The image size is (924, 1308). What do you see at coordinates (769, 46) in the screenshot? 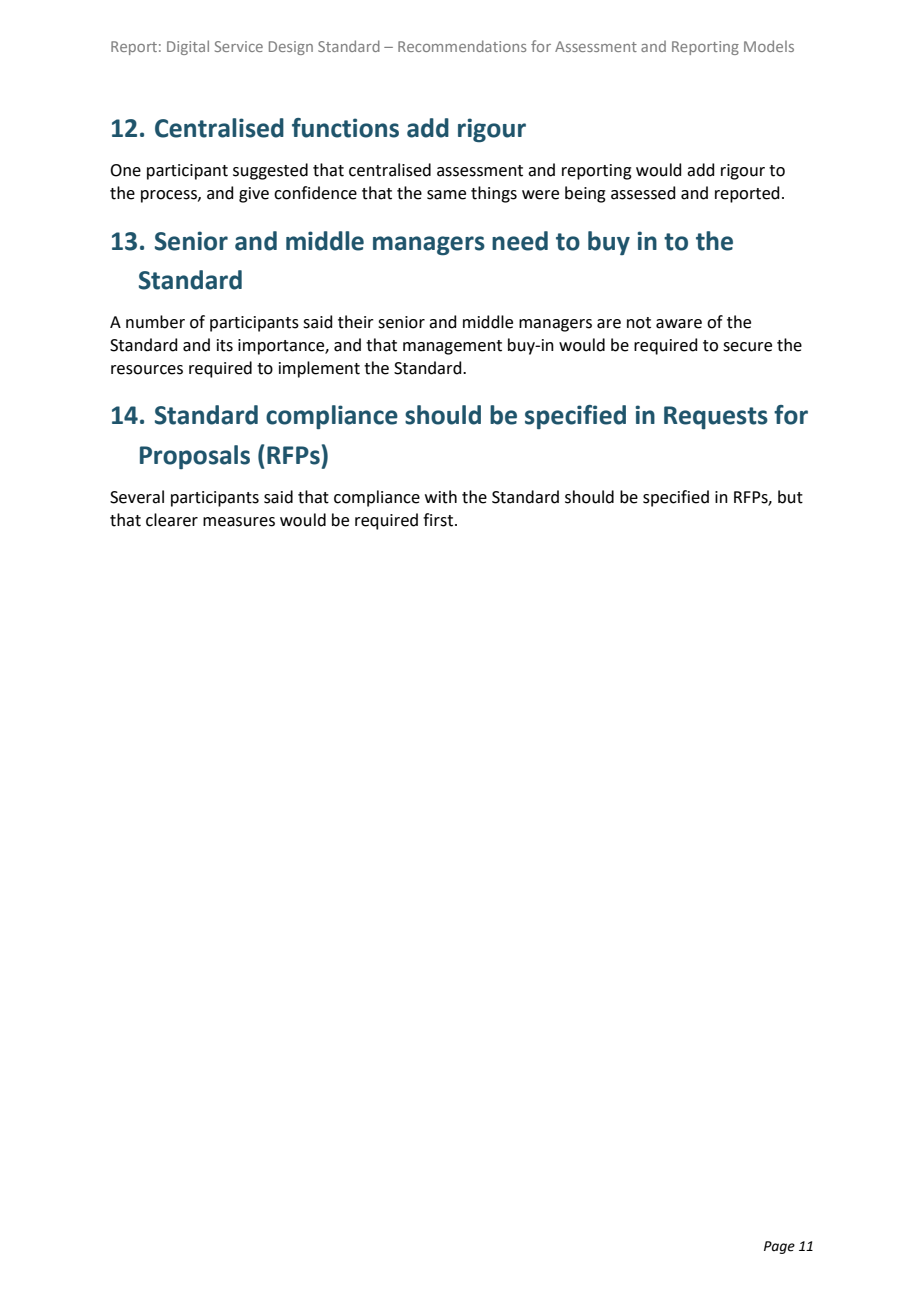
I see `Models` at bounding box center [769, 46].
